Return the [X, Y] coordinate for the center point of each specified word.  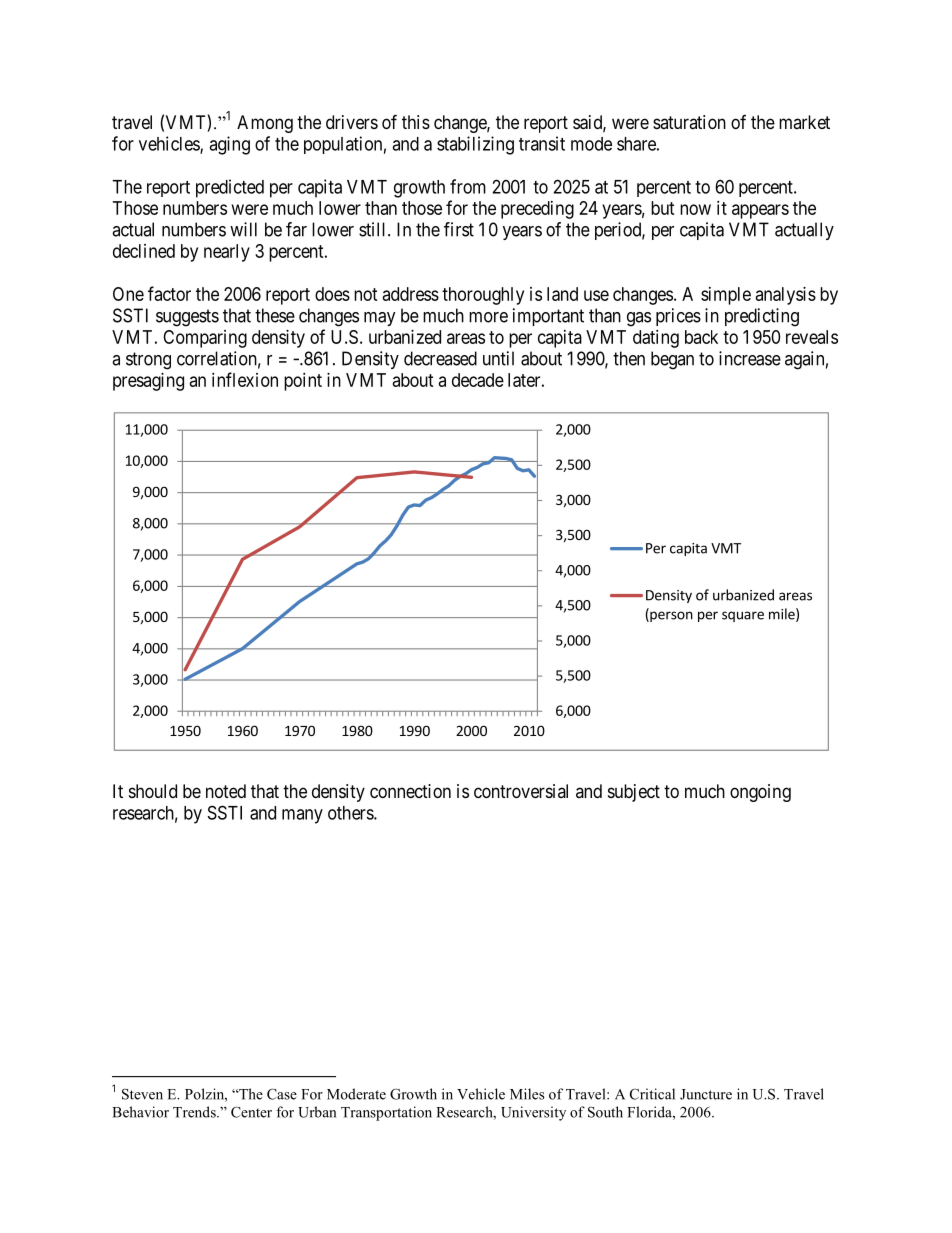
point [303, 382]
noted [226, 791]
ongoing [760, 793]
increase [750, 358]
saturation [689, 122]
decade [478, 380]
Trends [195, 1112]
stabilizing [475, 145]
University [533, 1113]
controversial [521, 791]
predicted [230, 188]
